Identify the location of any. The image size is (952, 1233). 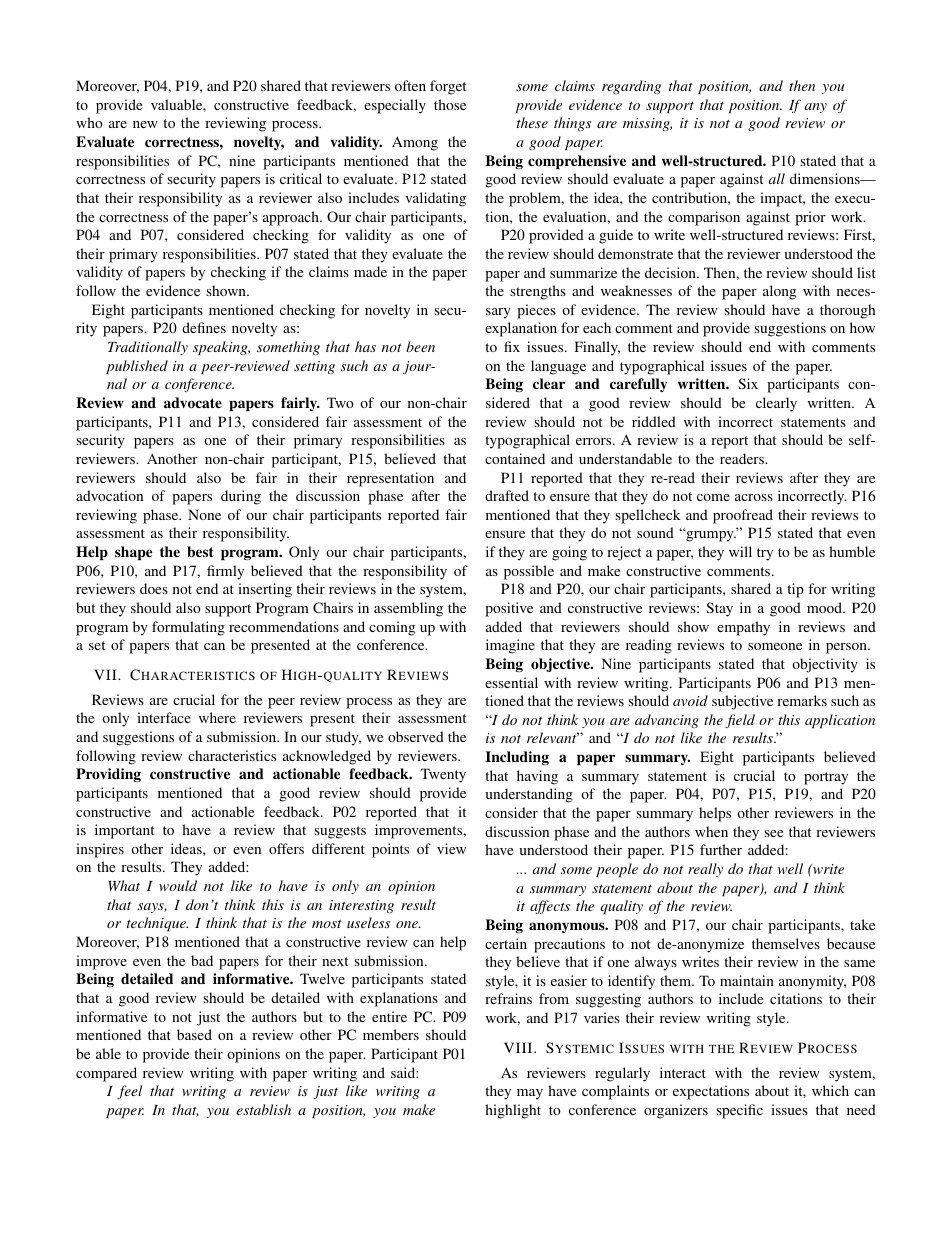
(816, 108).
